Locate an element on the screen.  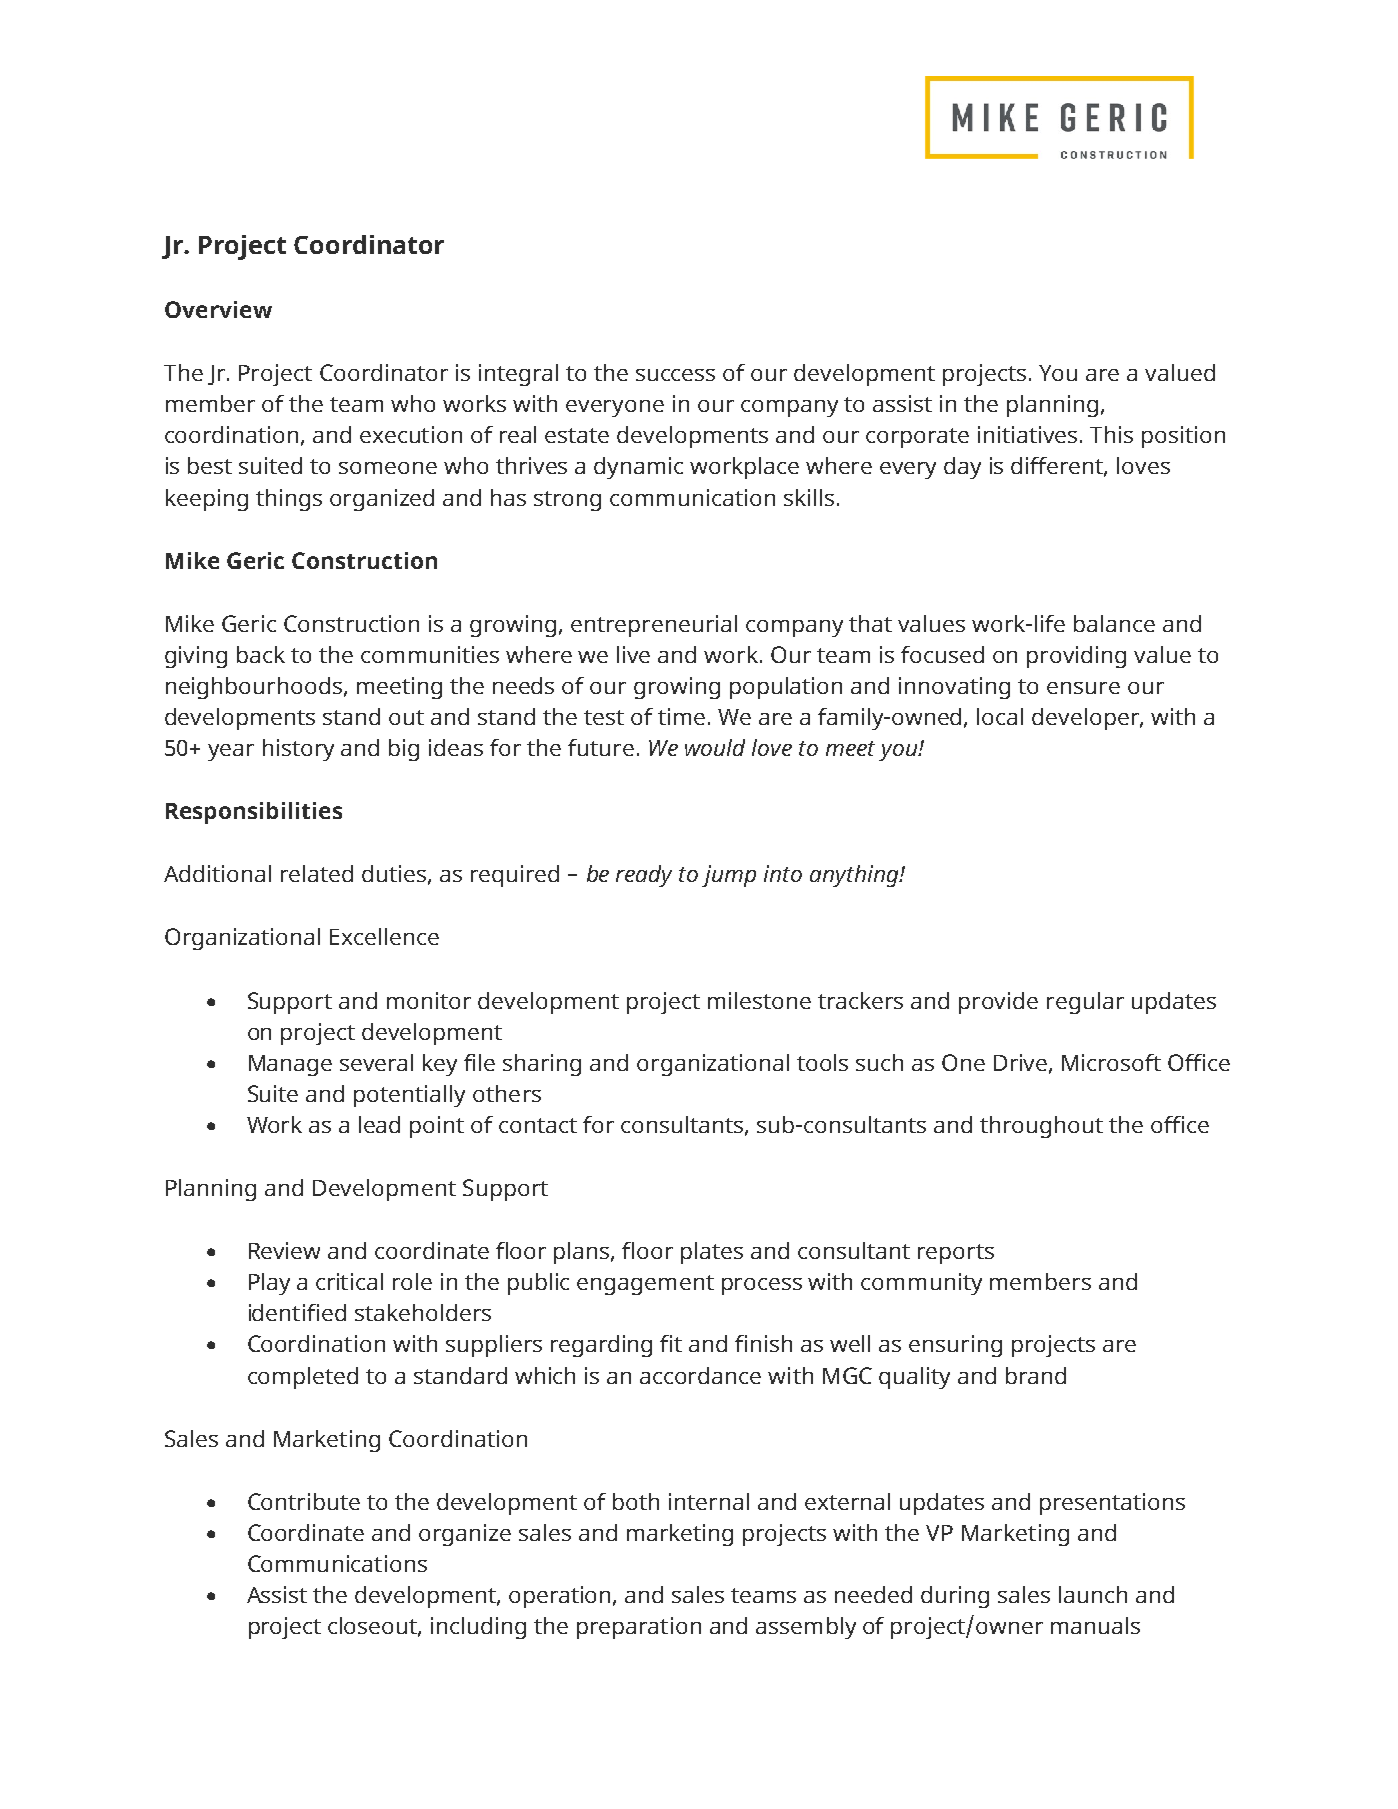
developer is located at coordinates (1086, 719).
